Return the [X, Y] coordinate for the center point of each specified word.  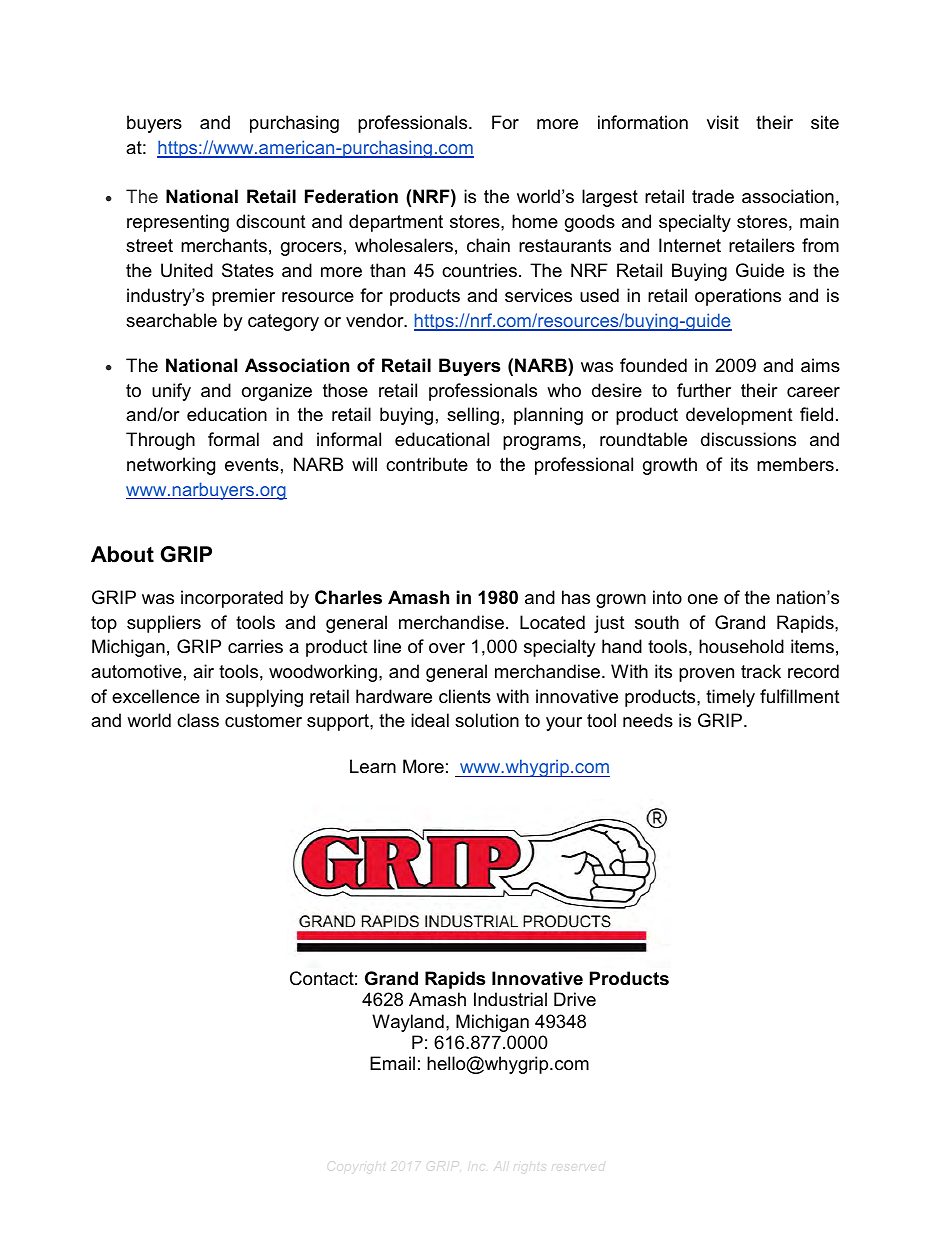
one [703, 599]
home [535, 221]
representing [178, 223]
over [447, 648]
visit [723, 122]
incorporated [232, 599]
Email [392, 1063]
